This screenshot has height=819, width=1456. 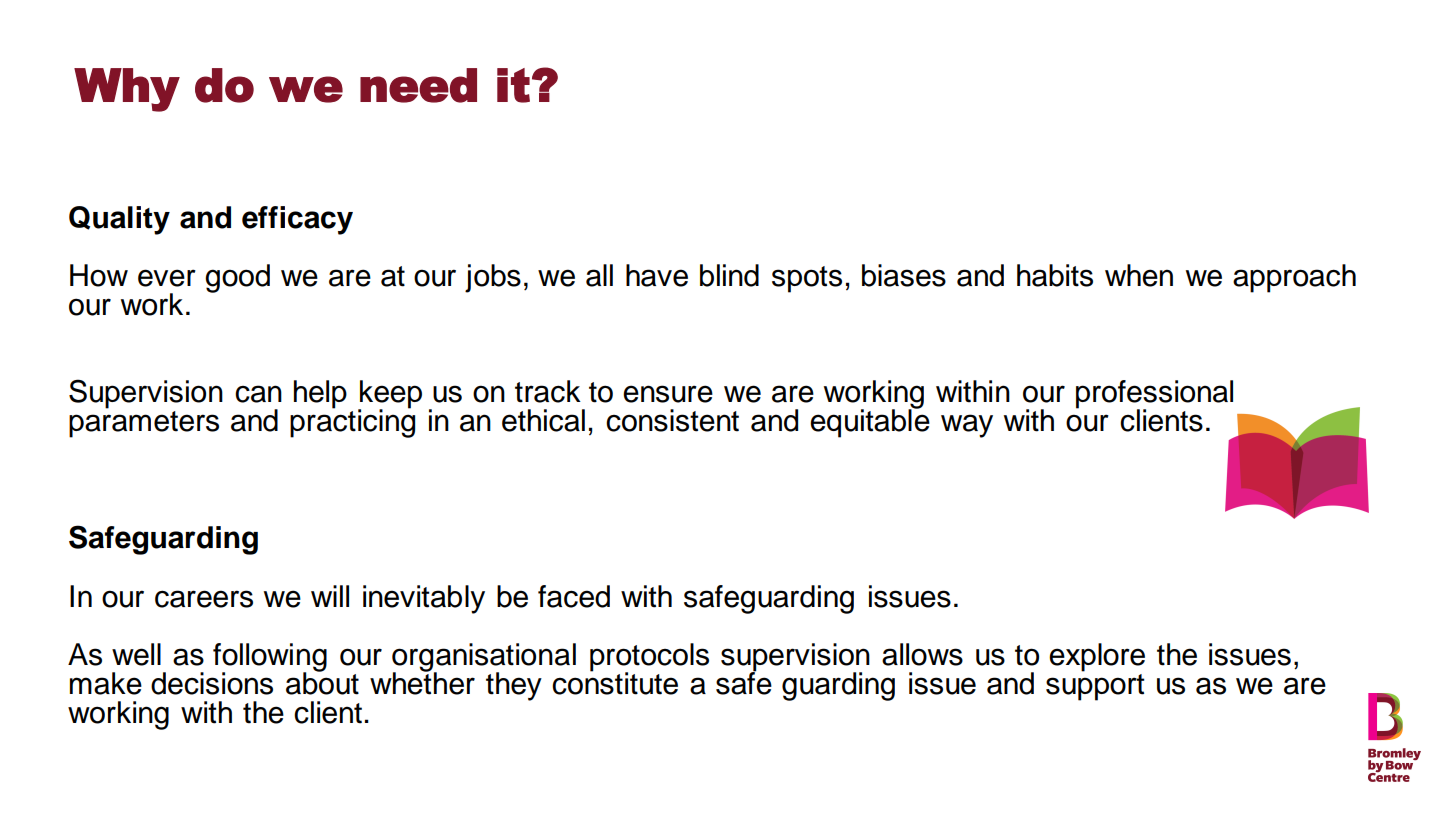 I want to click on consistent, so click(x=672, y=420).
